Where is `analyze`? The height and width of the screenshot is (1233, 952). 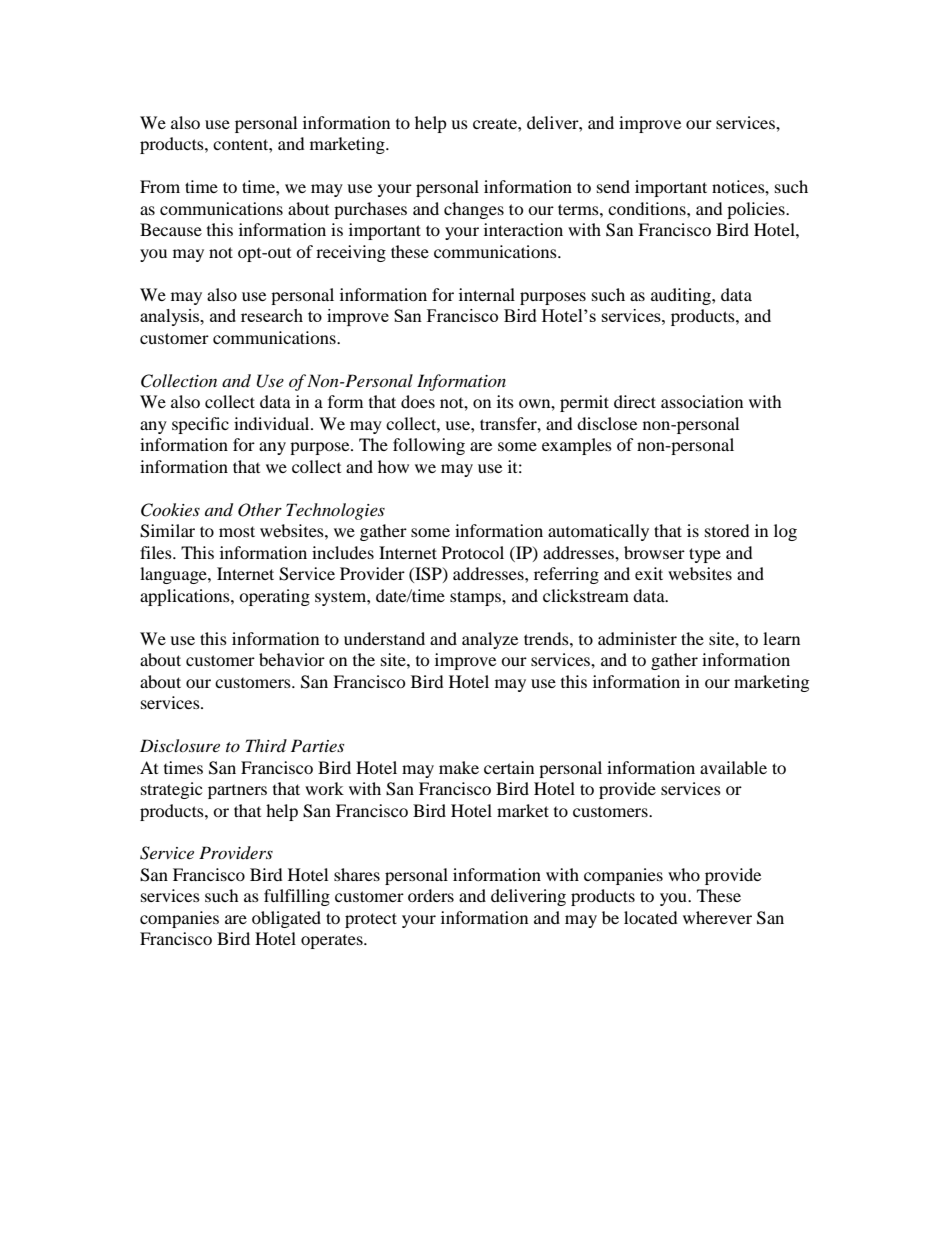 analyze is located at coordinates (490, 640).
